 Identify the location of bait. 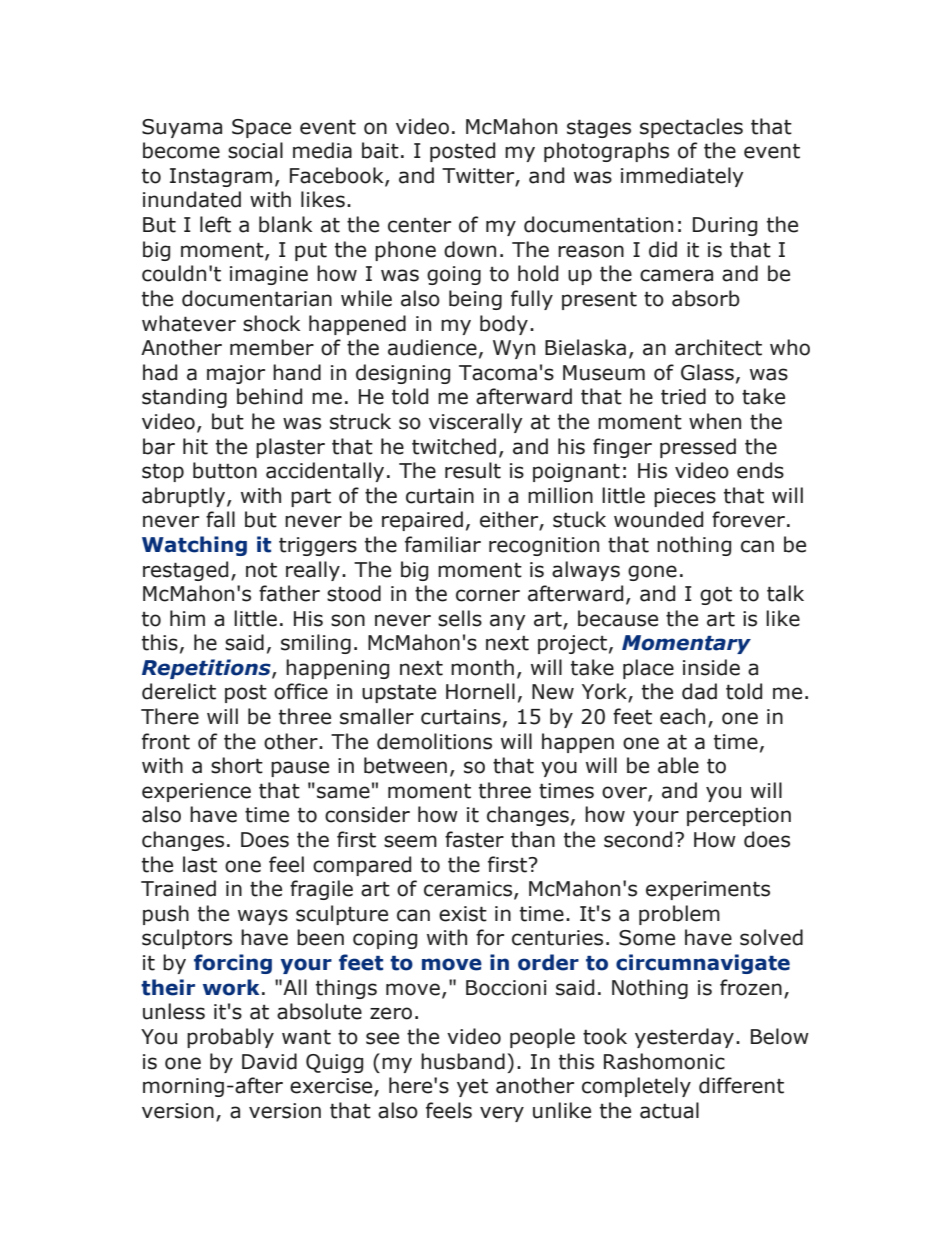
(380, 150).
